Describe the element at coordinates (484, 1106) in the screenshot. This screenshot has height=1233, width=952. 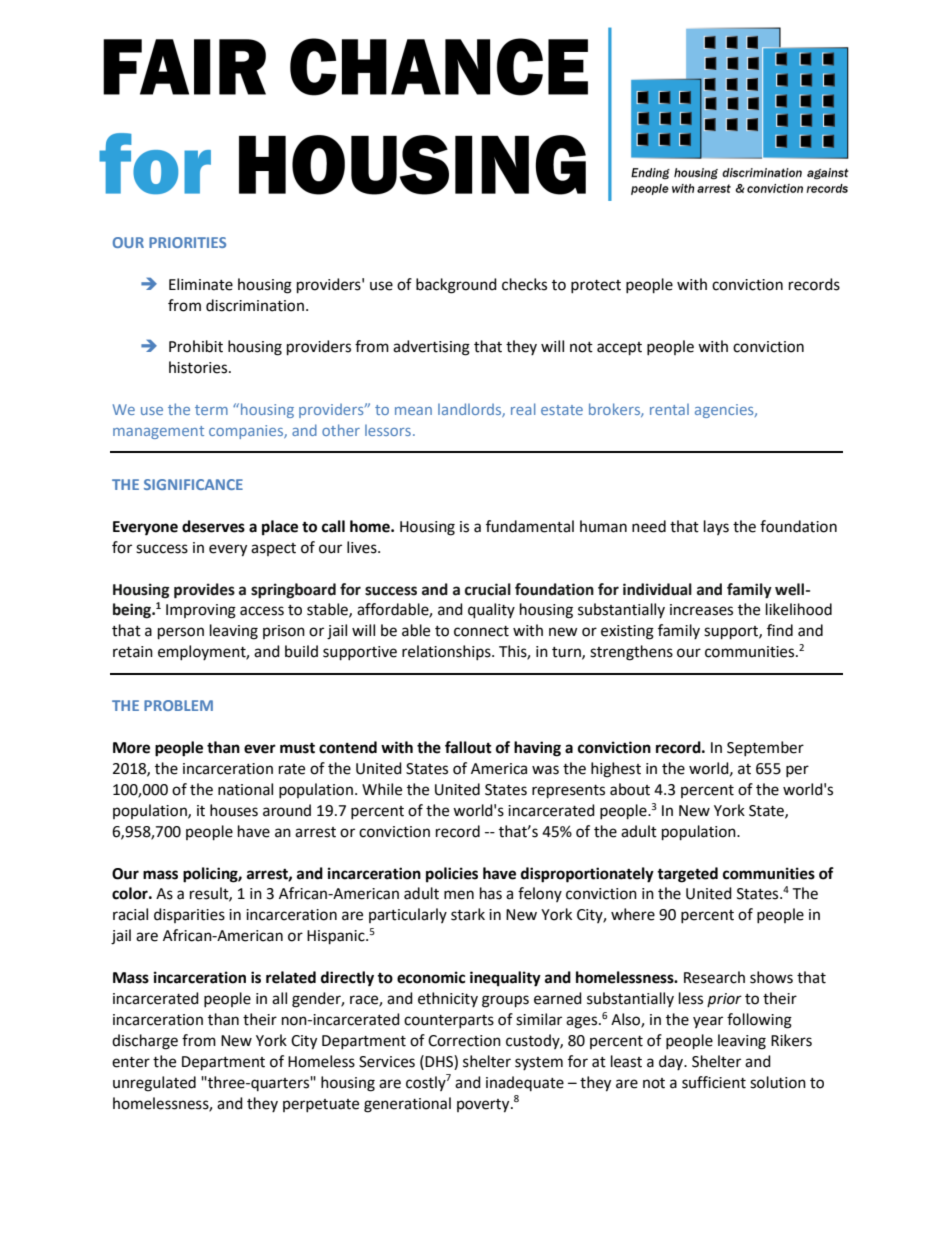
I see `poverty` at that location.
